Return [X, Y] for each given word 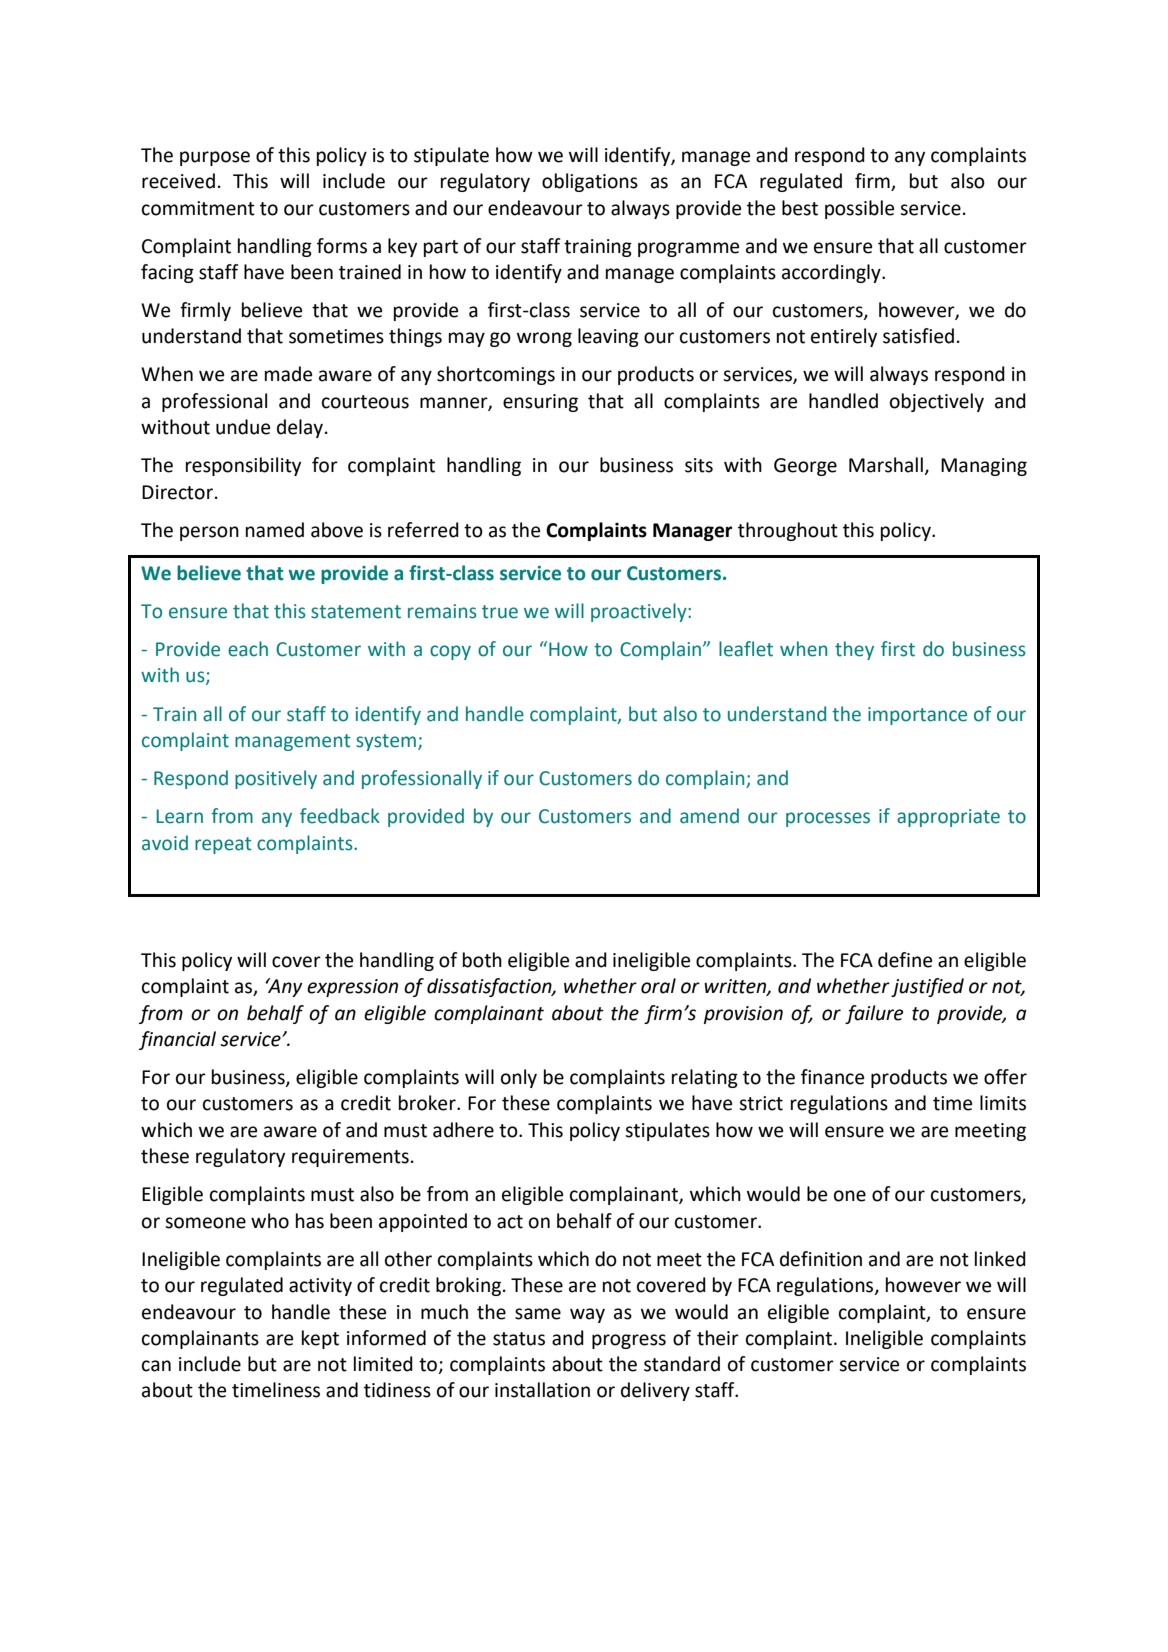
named [275, 530]
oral [658, 986]
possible [859, 209]
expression [352, 988]
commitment [198, 208]
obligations [590, 182]
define [905, 960]
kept [320, 1339]
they [854, 650]
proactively [640, 612]
